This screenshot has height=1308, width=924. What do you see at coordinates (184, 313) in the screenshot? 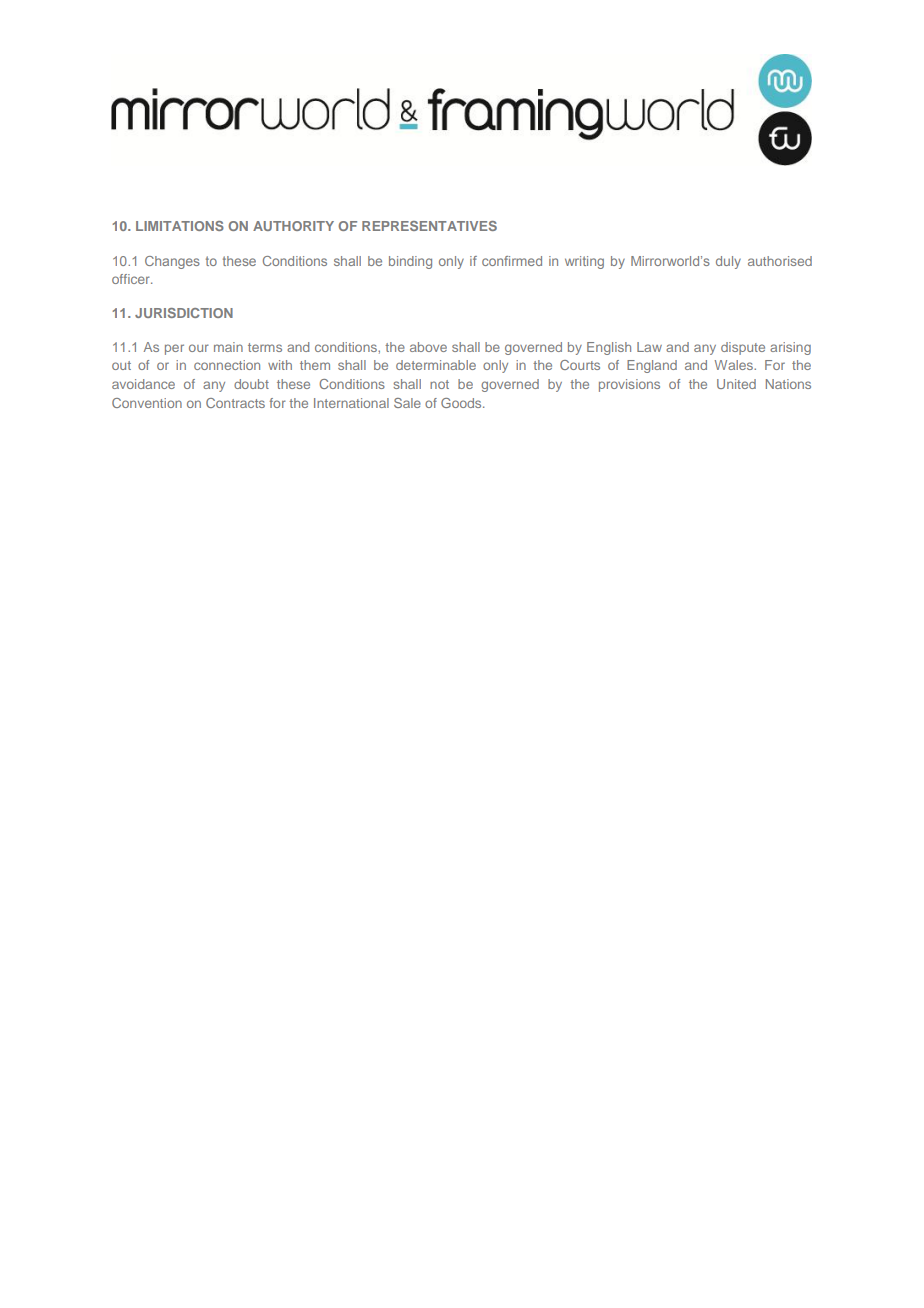
I see `JURISDICTION` at bounding box center [184, 313].
